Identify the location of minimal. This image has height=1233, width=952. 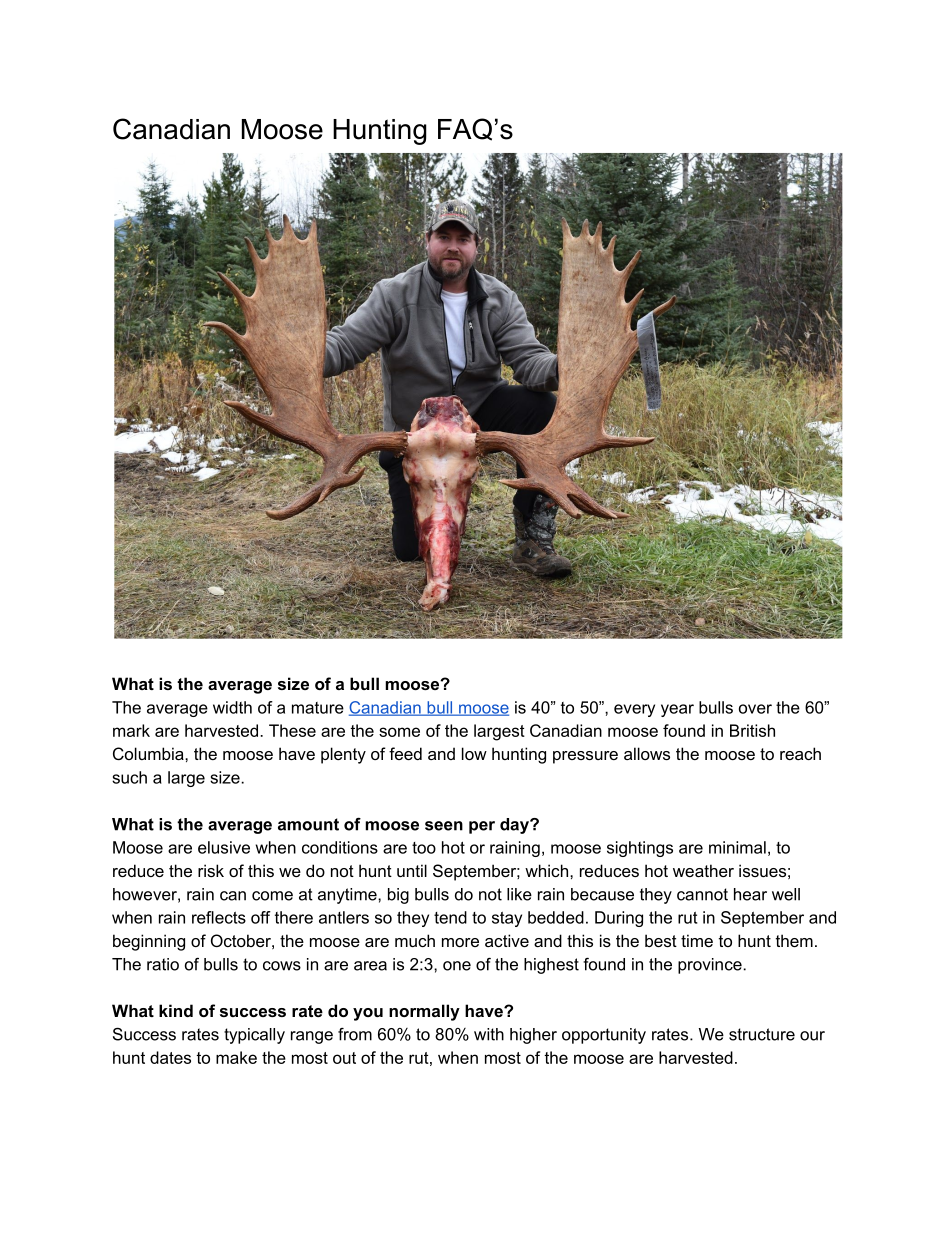
(737, 847).
